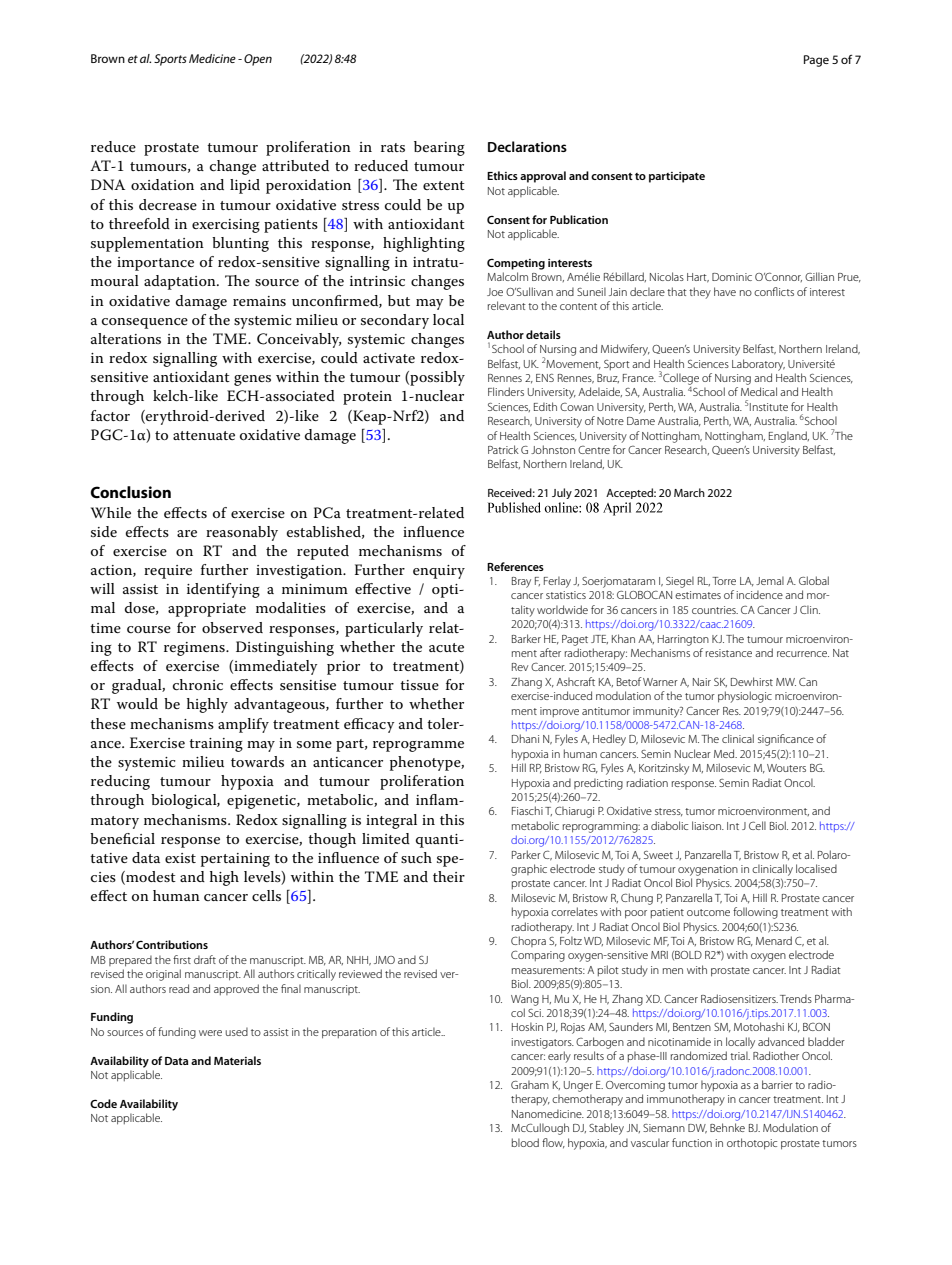 This image has height=1265, width=952. What do you see at coordinates (449, 876) in the image?
I see `their` at bounding box center [449, 876].
